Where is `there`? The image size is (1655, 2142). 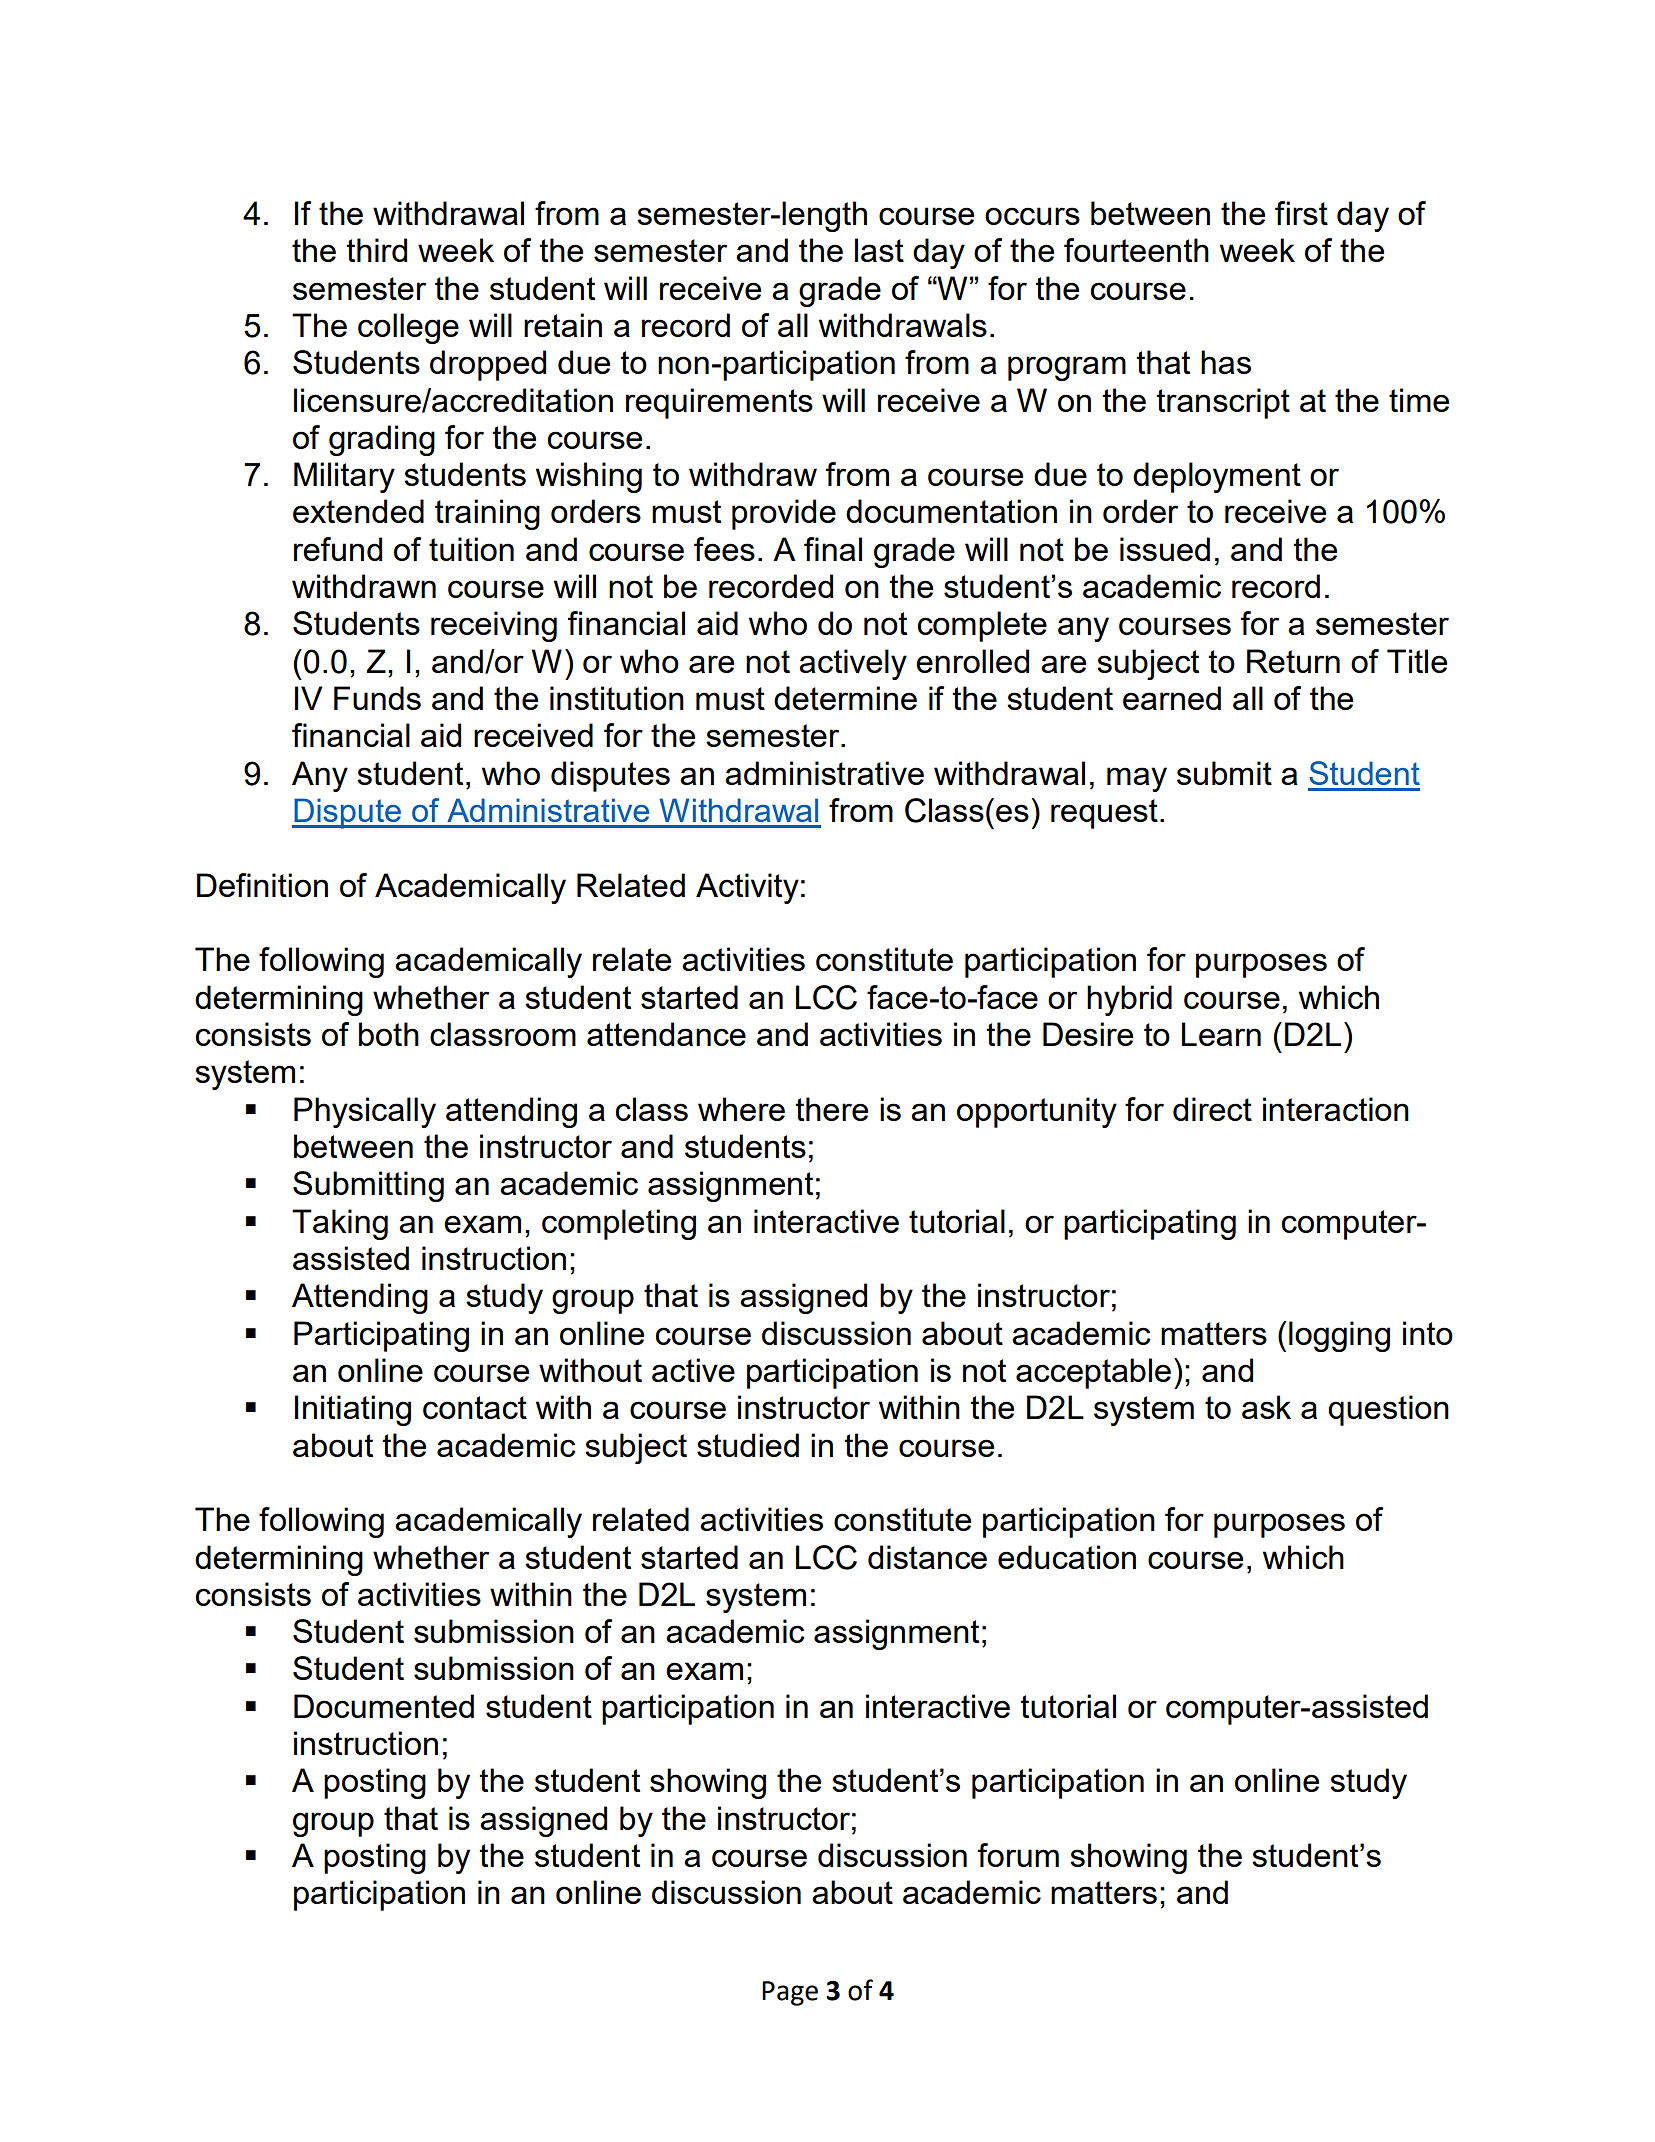
there is located at coordinates (831, 1109).
